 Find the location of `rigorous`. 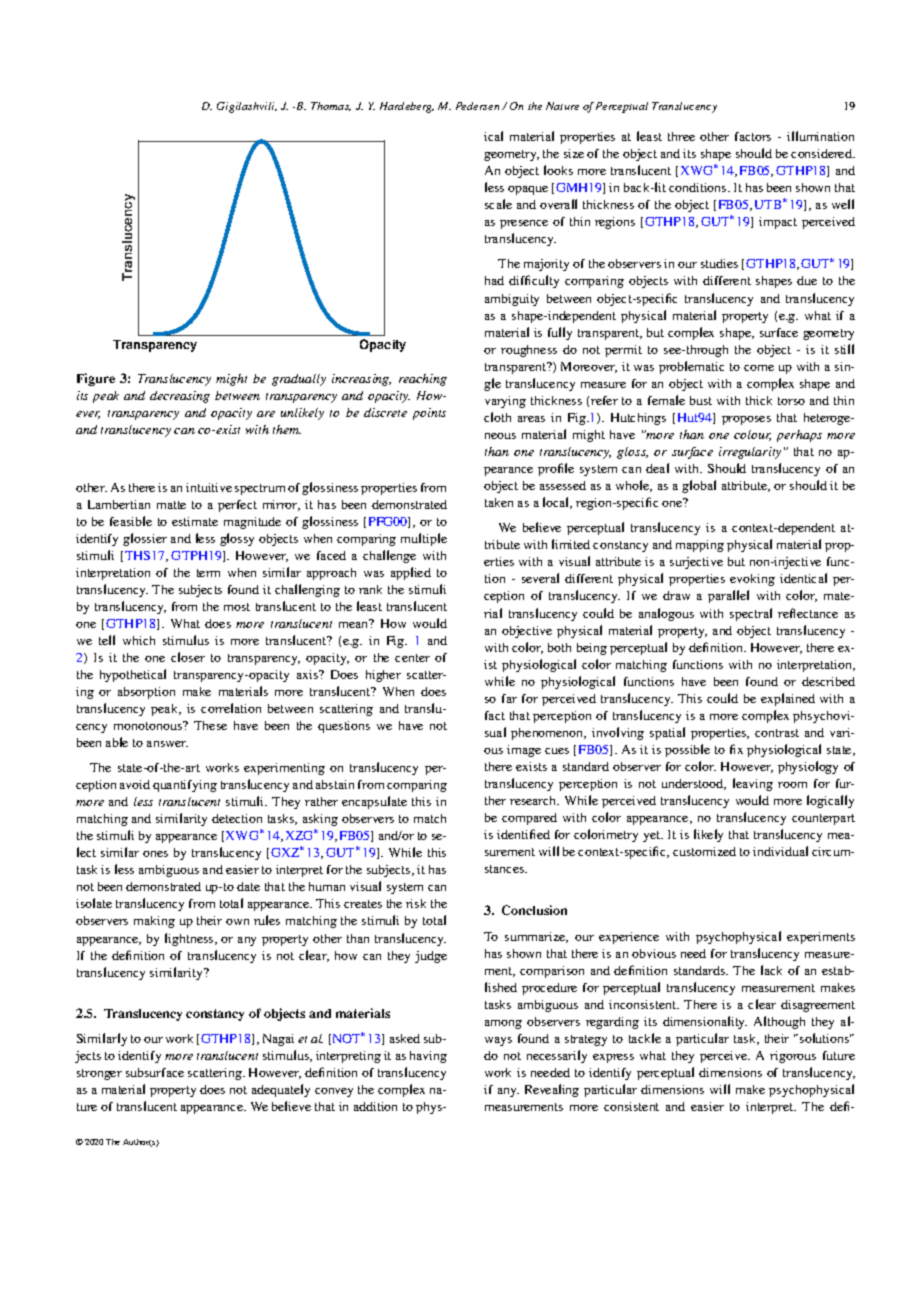

rigorous is located at coordinates (793, 1057).
